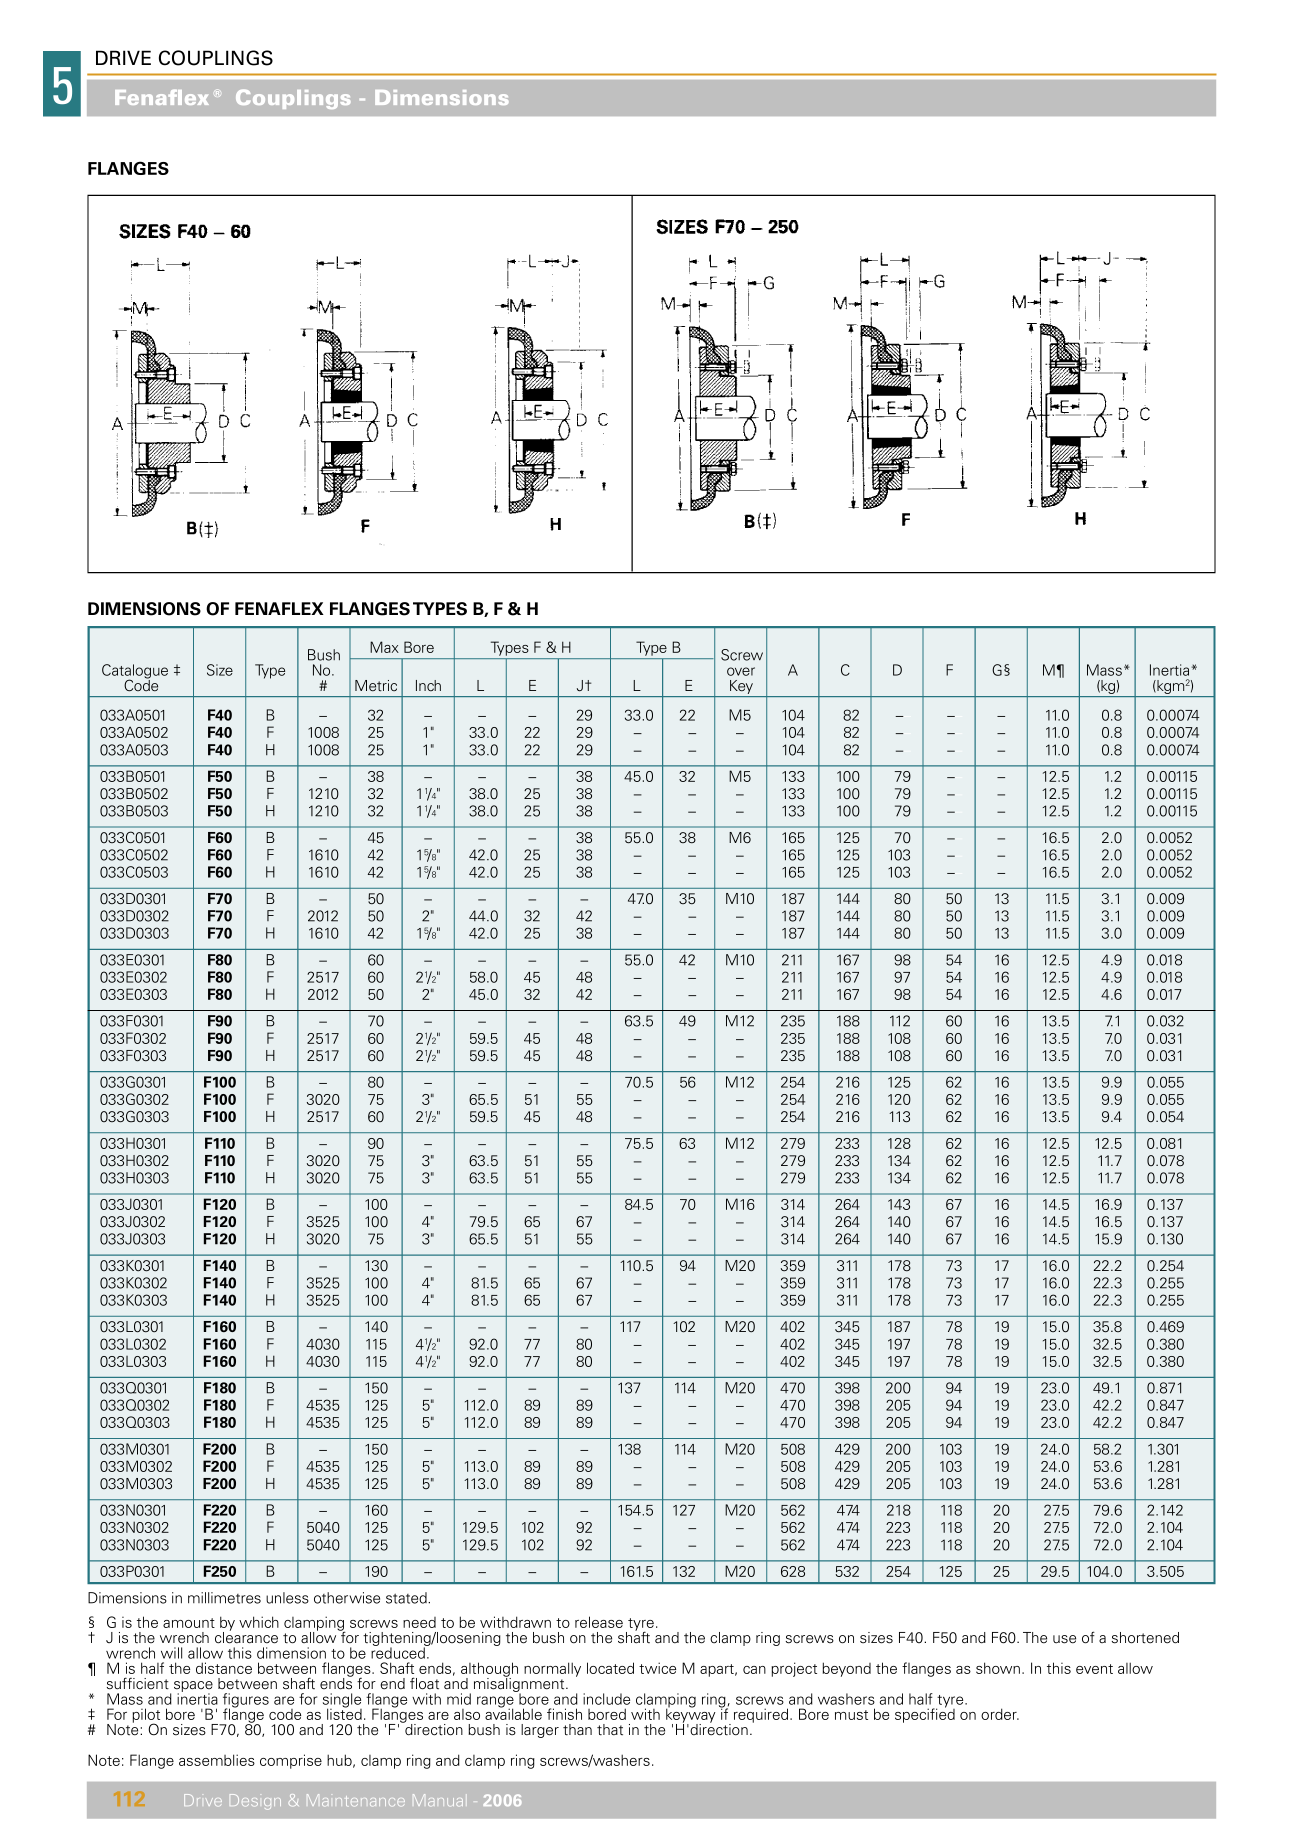  What do you see at coordinates (135, 672) in the screenshot?
I see `Catalogue` at bounding box center [135, 672].
